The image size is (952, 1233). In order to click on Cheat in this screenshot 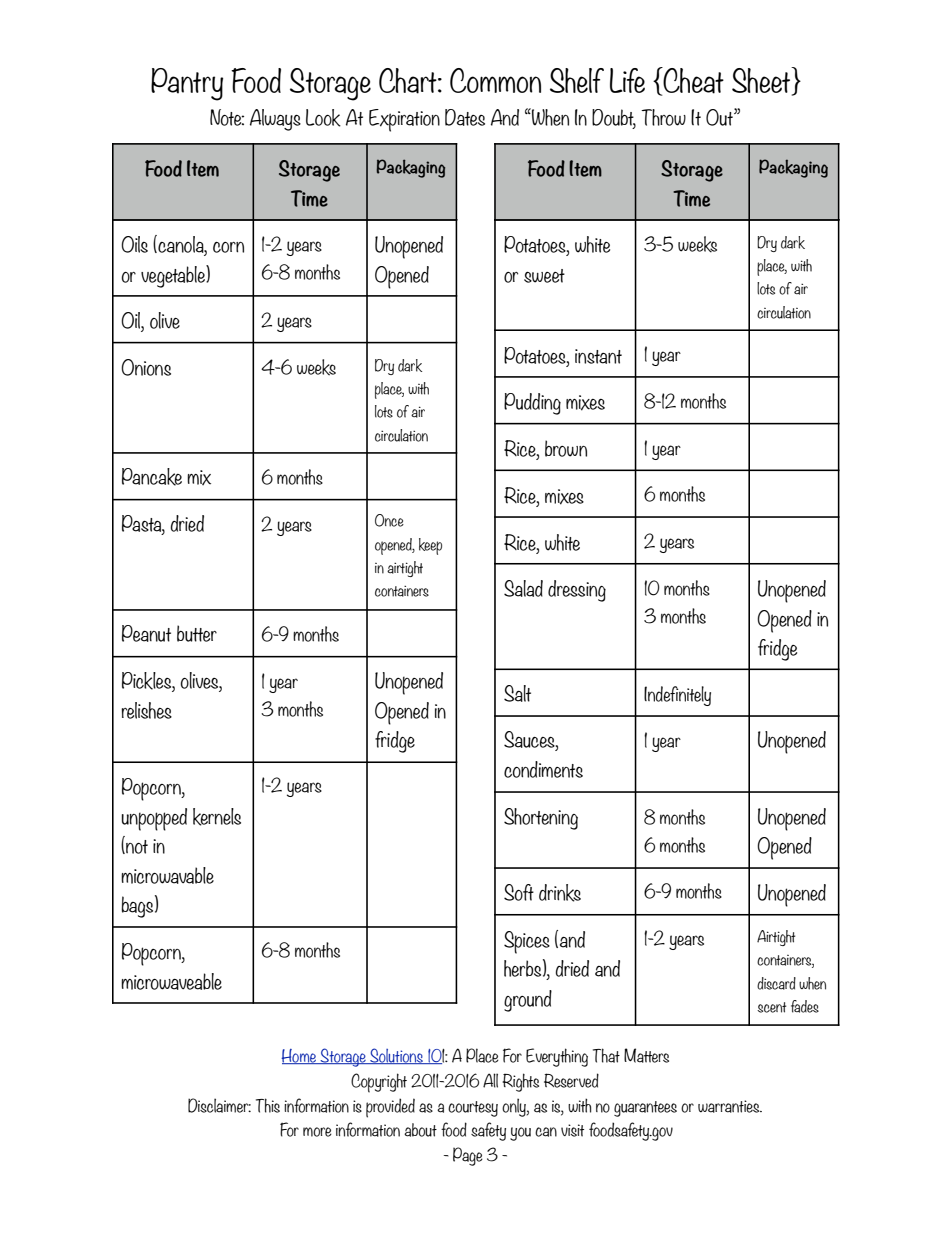, I will do `click(692, 81)`.
